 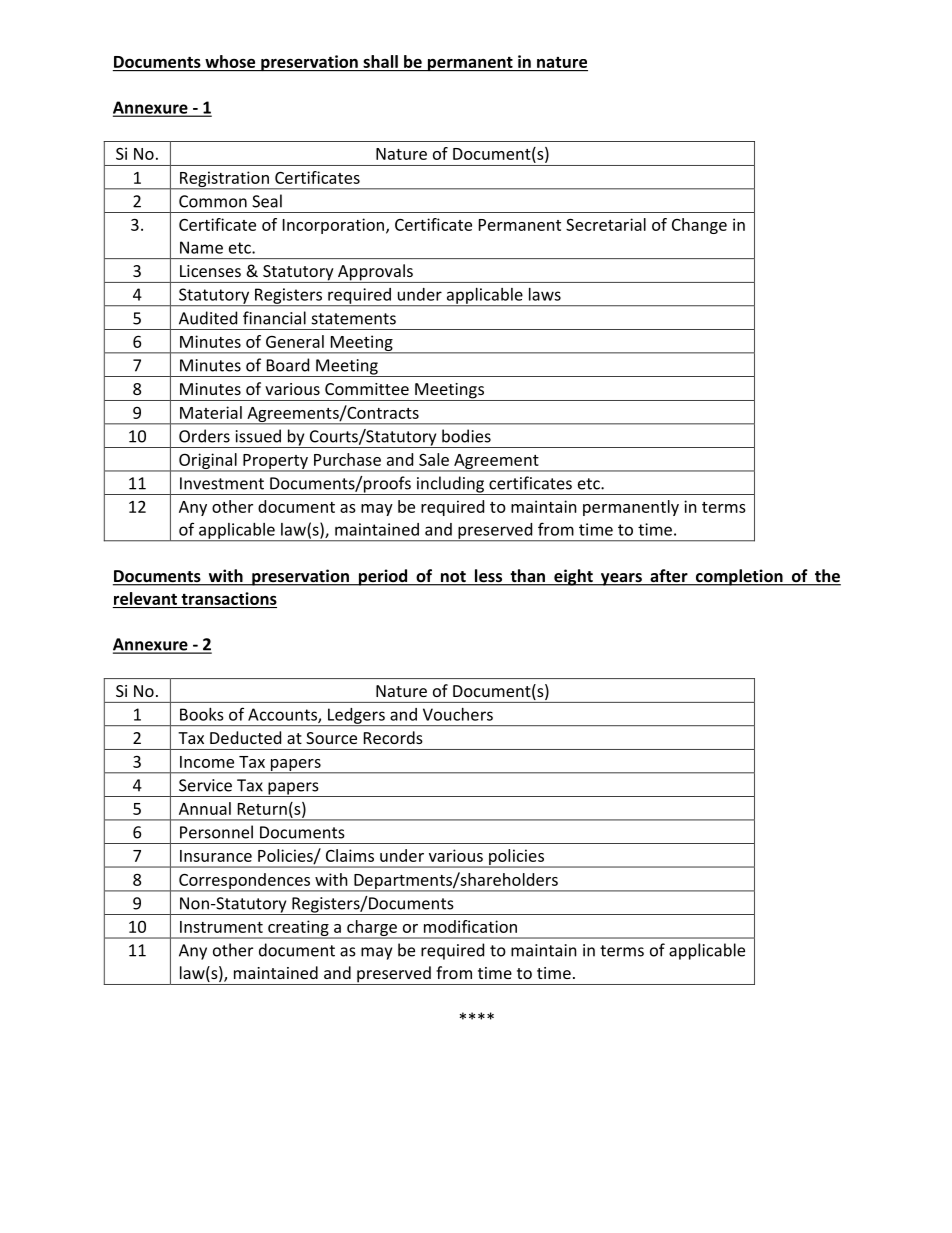 What do you see at coordinates (699, 226) in the page?
I see `Change` at bounding box center [699, 226].
